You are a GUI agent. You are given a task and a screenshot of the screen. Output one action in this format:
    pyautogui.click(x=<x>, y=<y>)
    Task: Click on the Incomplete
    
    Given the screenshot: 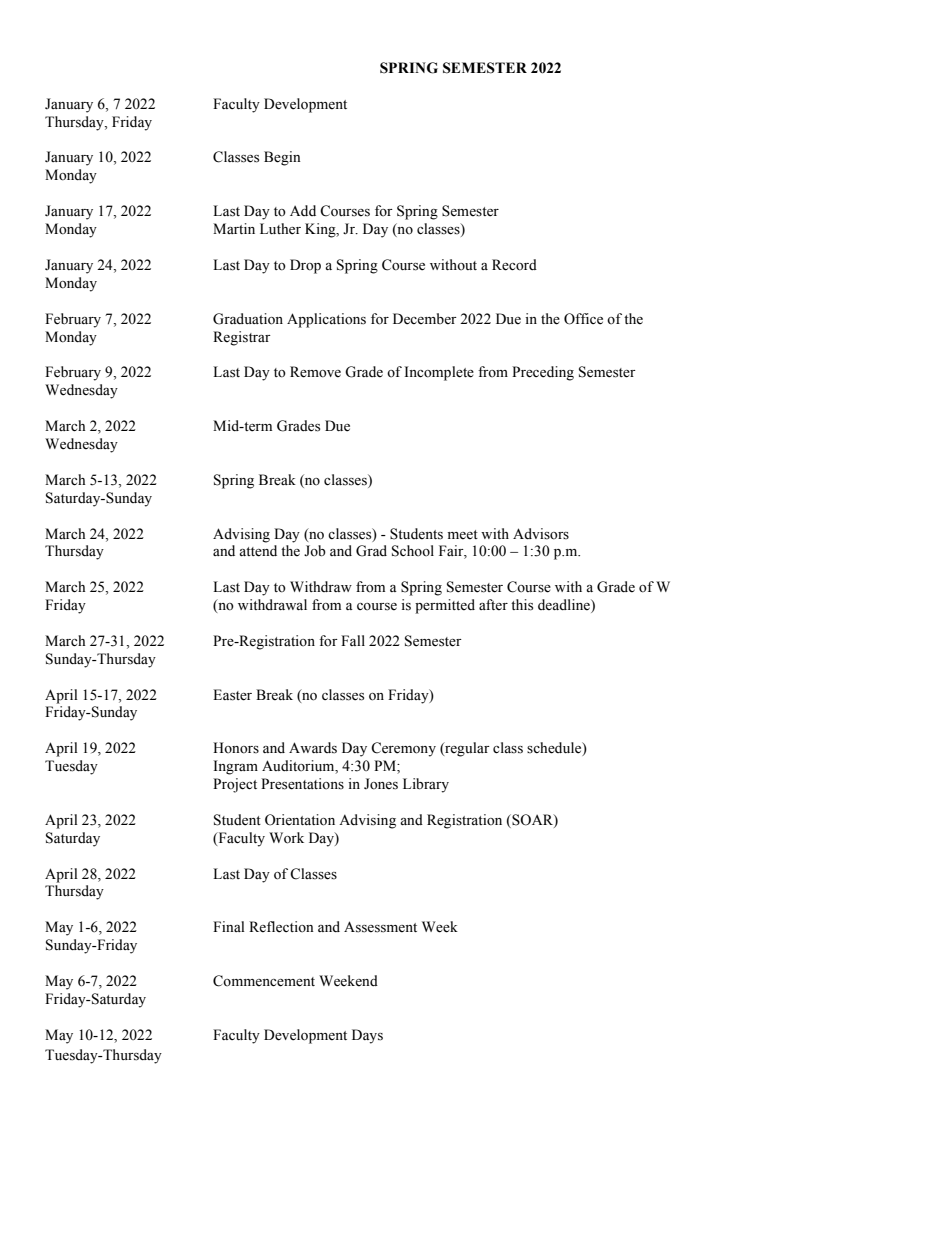 What is the action you would take?
    pyautogui.click(x=439, y=373)
